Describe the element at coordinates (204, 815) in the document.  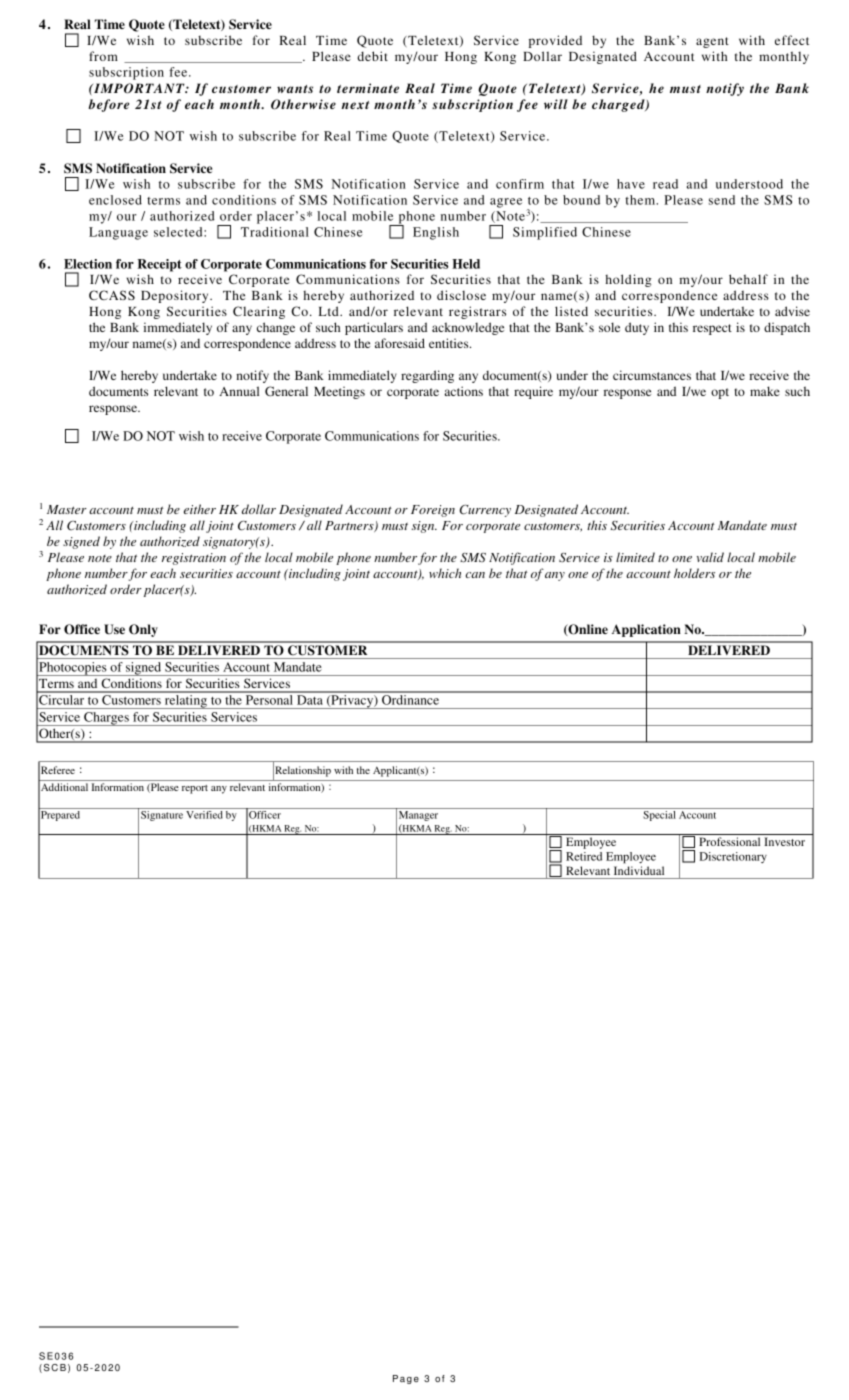
I see `Verified` at that location.
